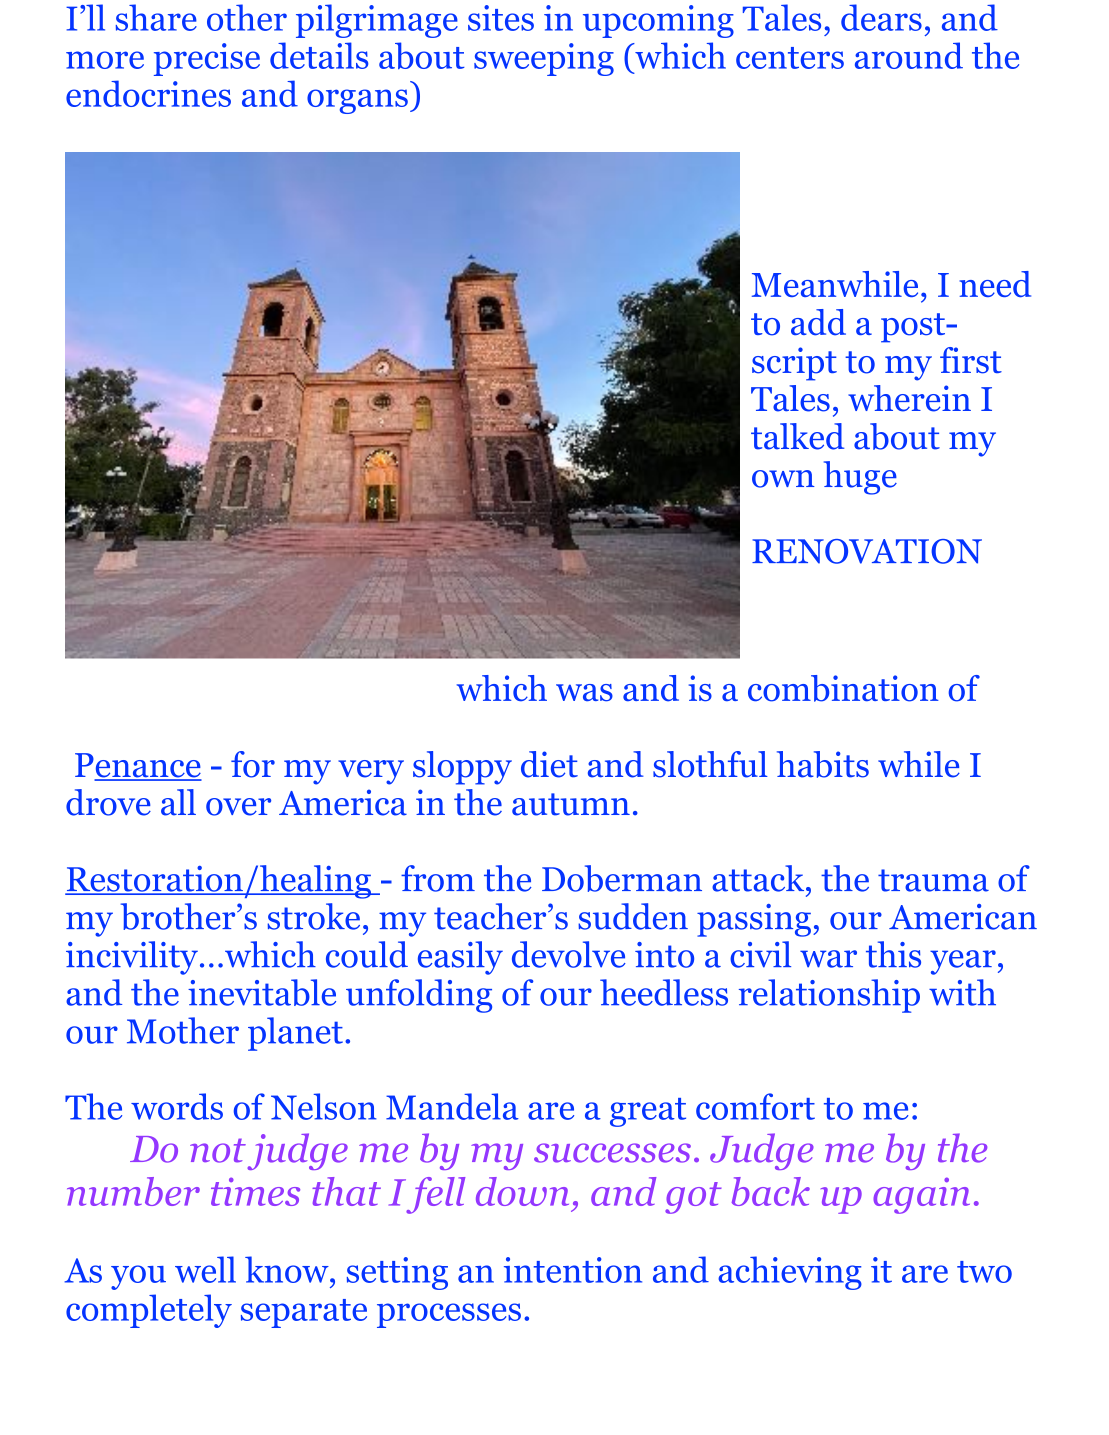 Image resolution: width=1109 pixels, height=1435 pixels. Describe the element at coordinates (138, 766) in the document. I see `Penance` at that location.
